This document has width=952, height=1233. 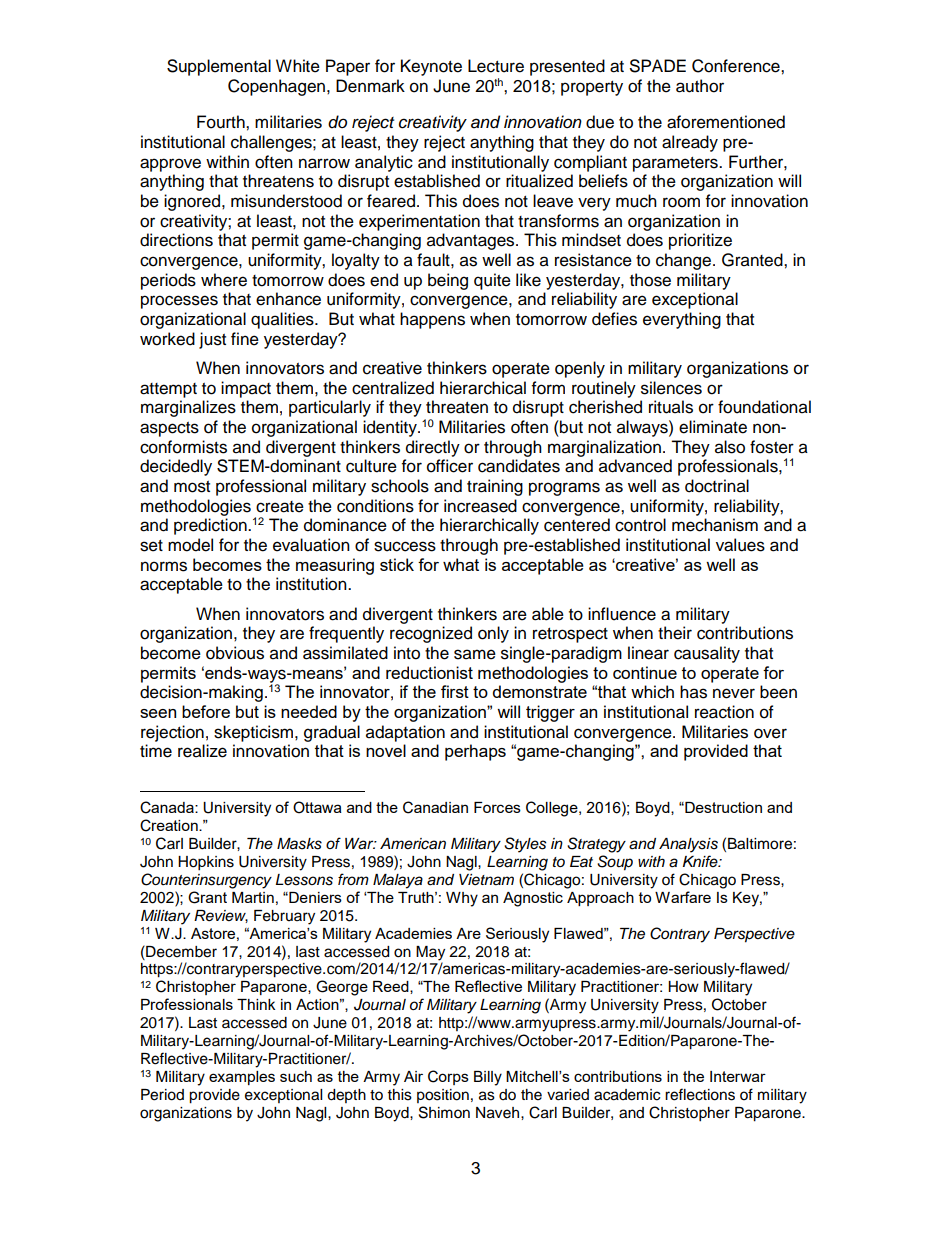 What do you see at coordinates (222, 122) in the document?
I see `Fourth` at bounding box center [222, 122].
